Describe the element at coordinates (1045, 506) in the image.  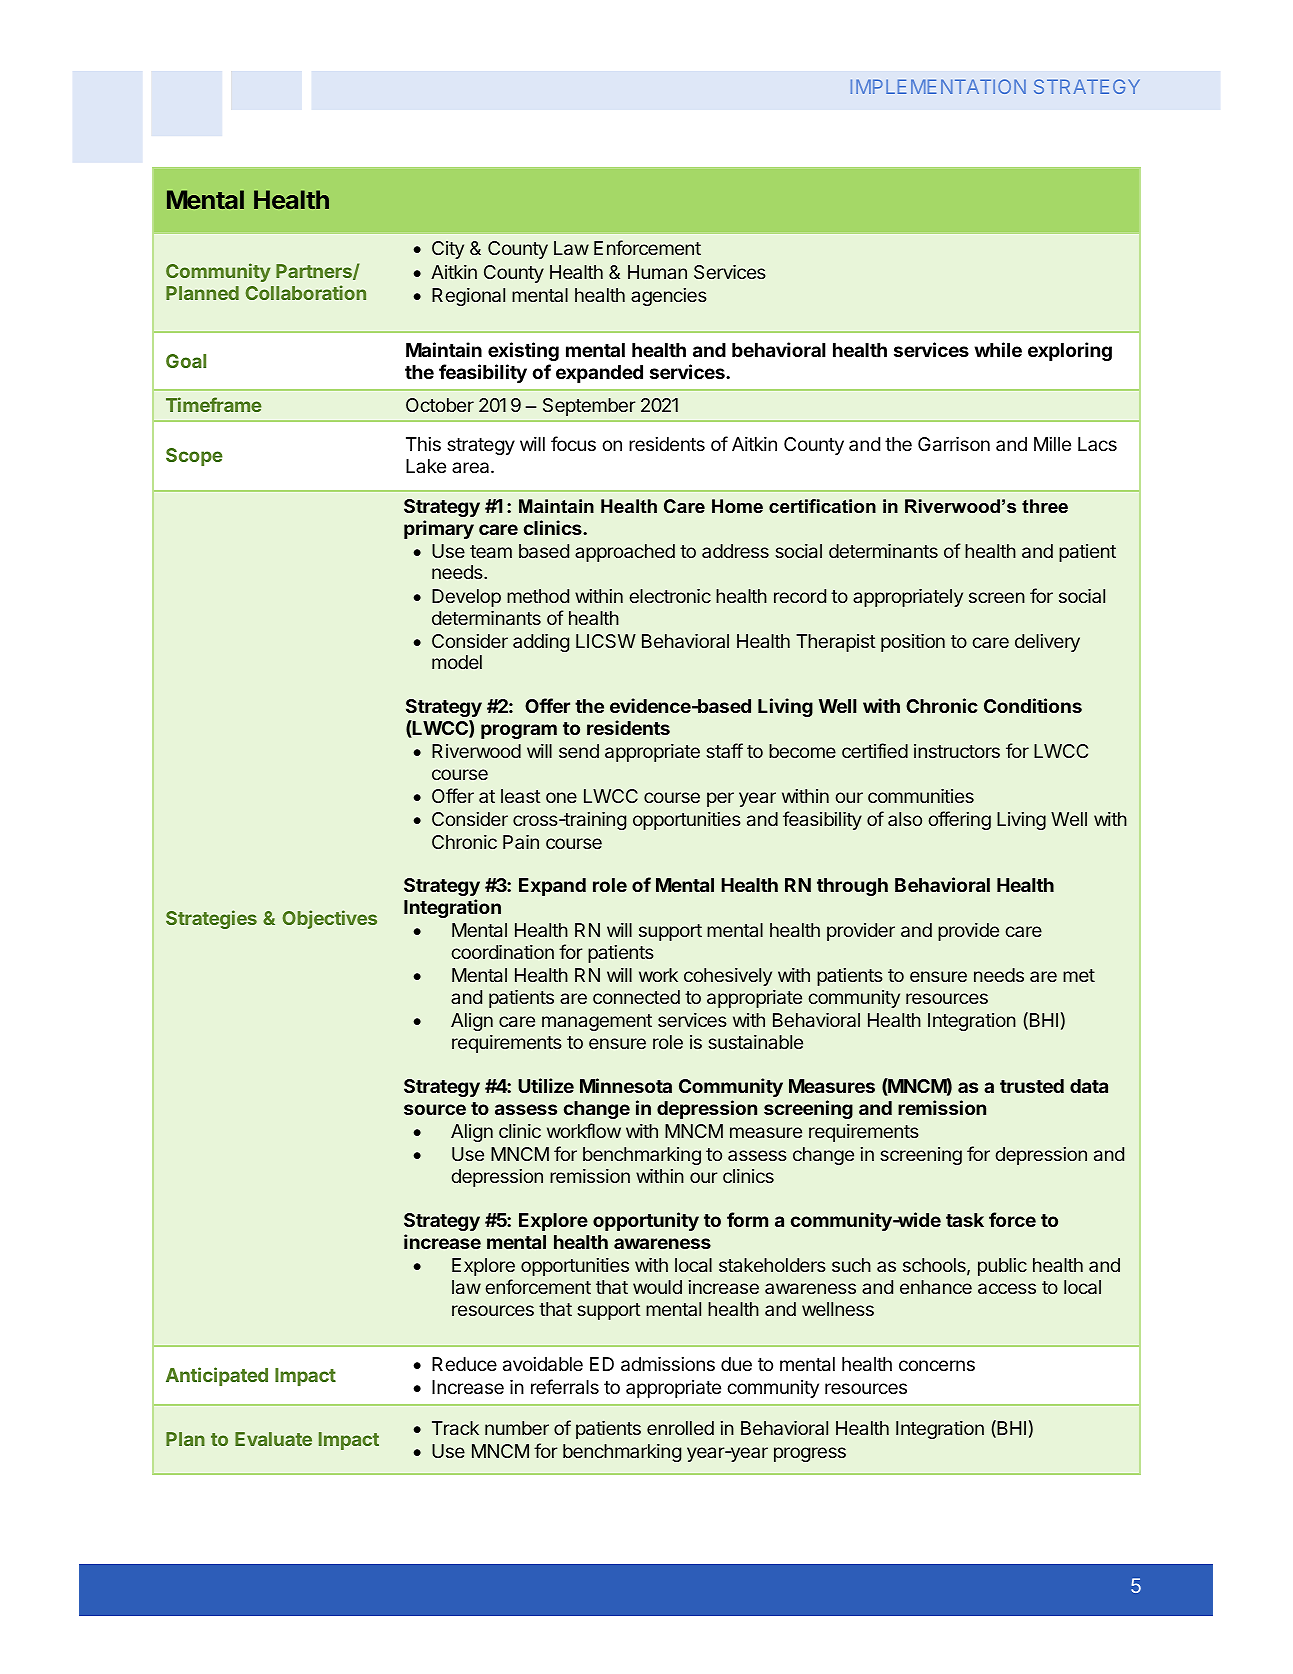
I see `three` at that location.
